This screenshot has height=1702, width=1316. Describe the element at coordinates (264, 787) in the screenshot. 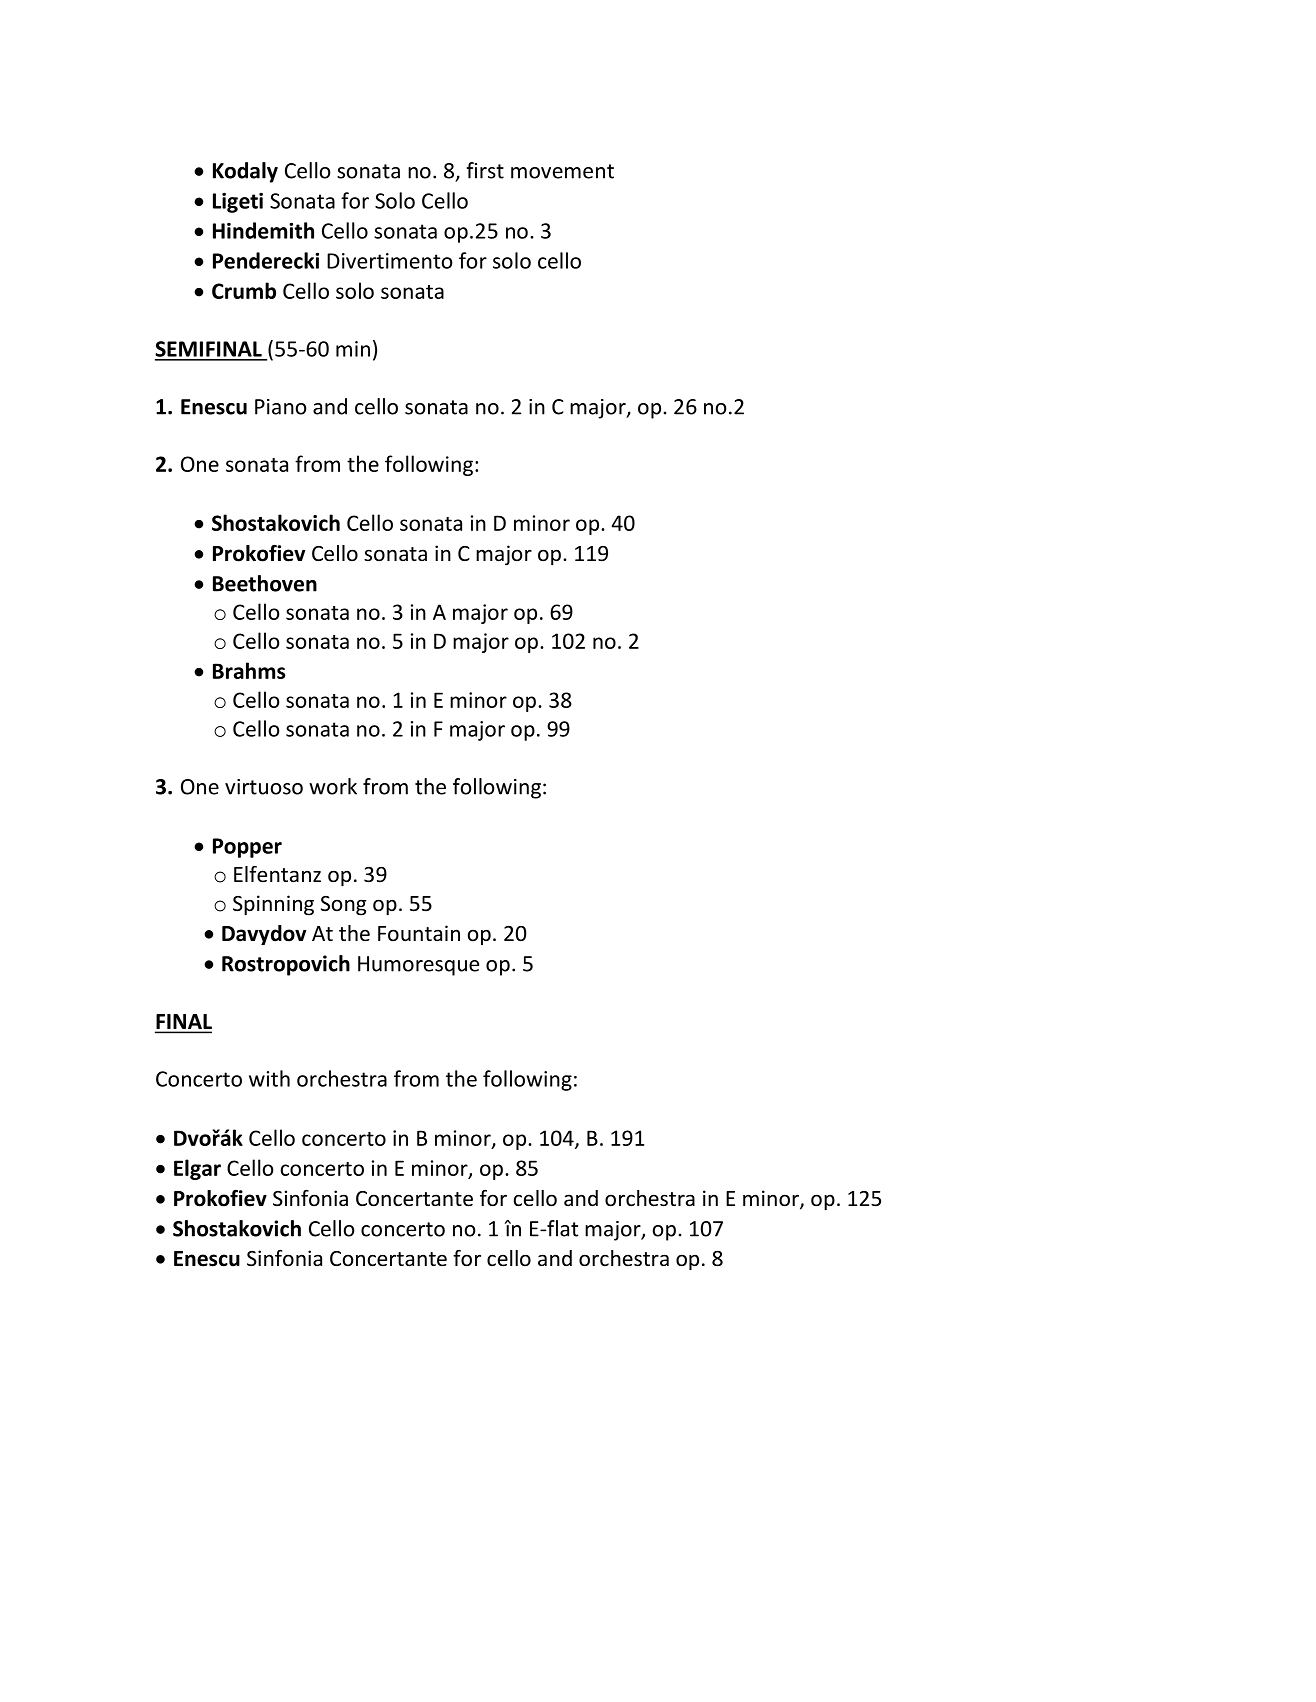

I see `virtuoso` at that location.
